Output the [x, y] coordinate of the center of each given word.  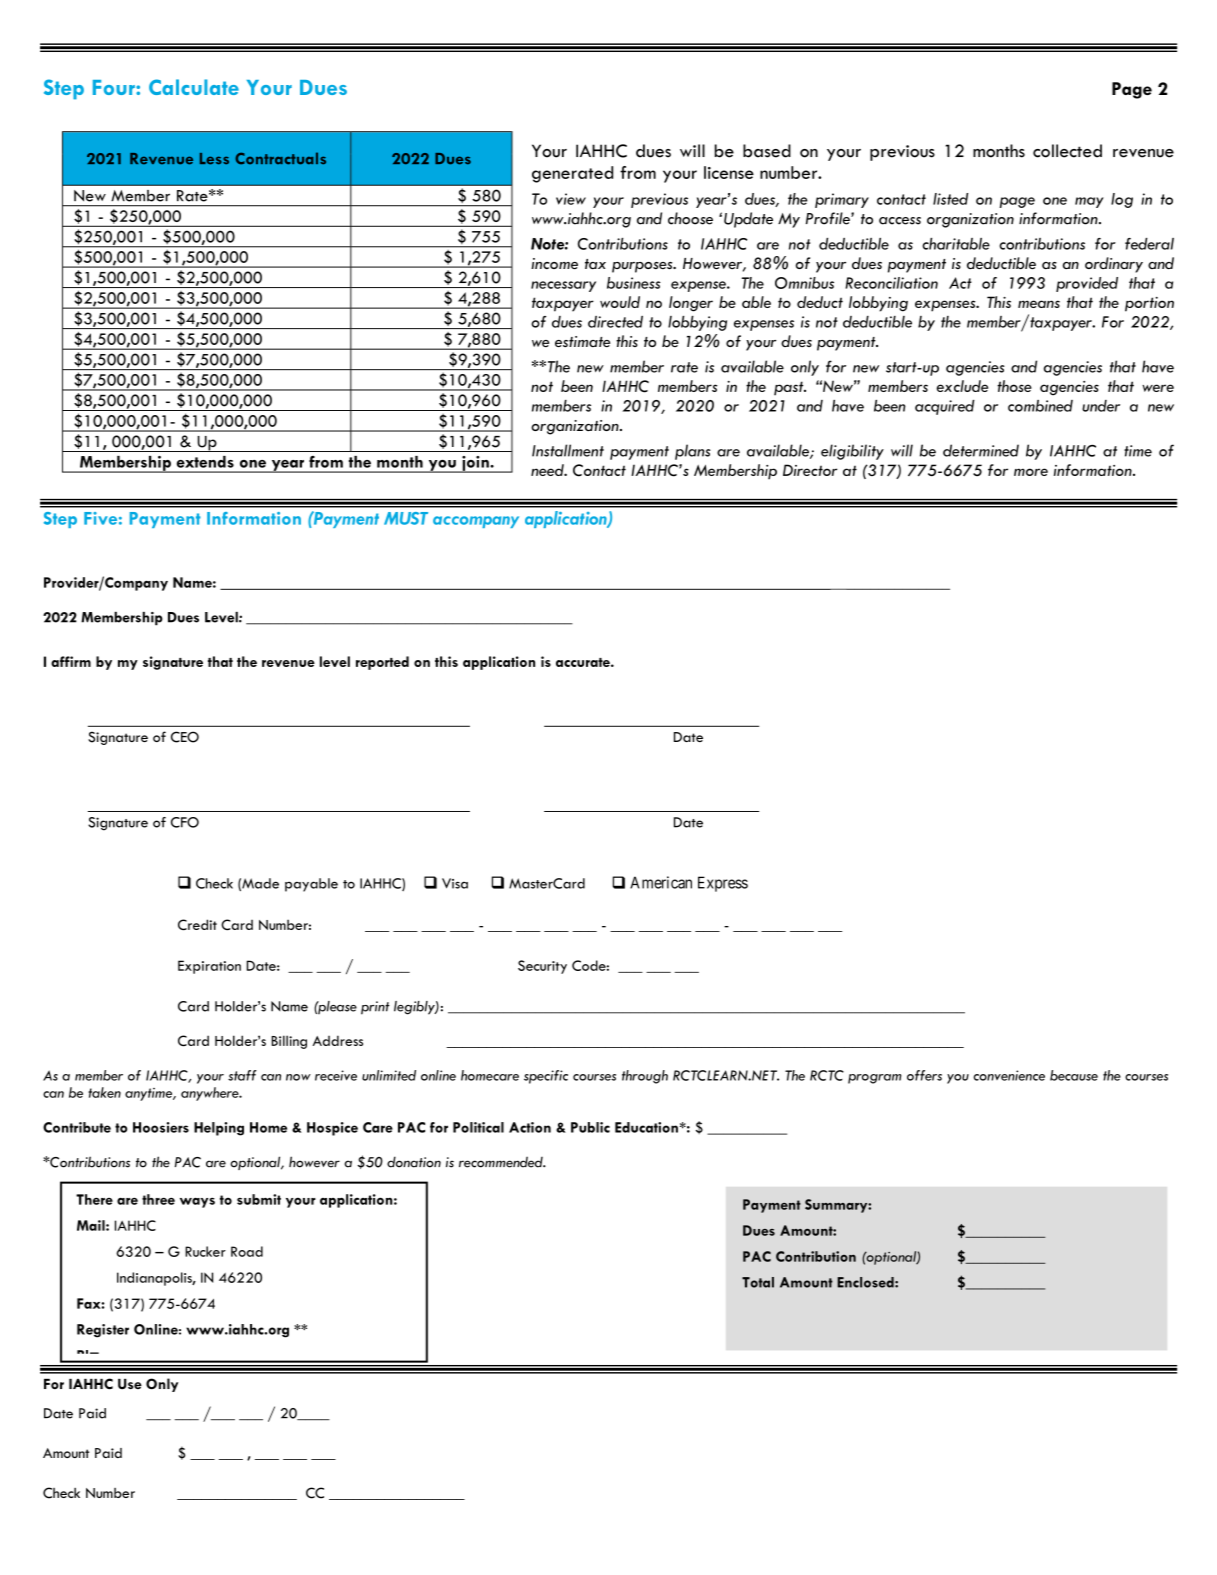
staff [242, 1075]
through [645, 1077]
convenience [1009, 1075]
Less [214, 159]
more [1031, 472]
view [571, 199]
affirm [71, 661]
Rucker [205, 1251]
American [661, 882]
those [1014, 386]
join [475, 464]
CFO [185, 822]
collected [1067, 151]
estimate [582, 341]
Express [723, 884]
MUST [406, 518]
